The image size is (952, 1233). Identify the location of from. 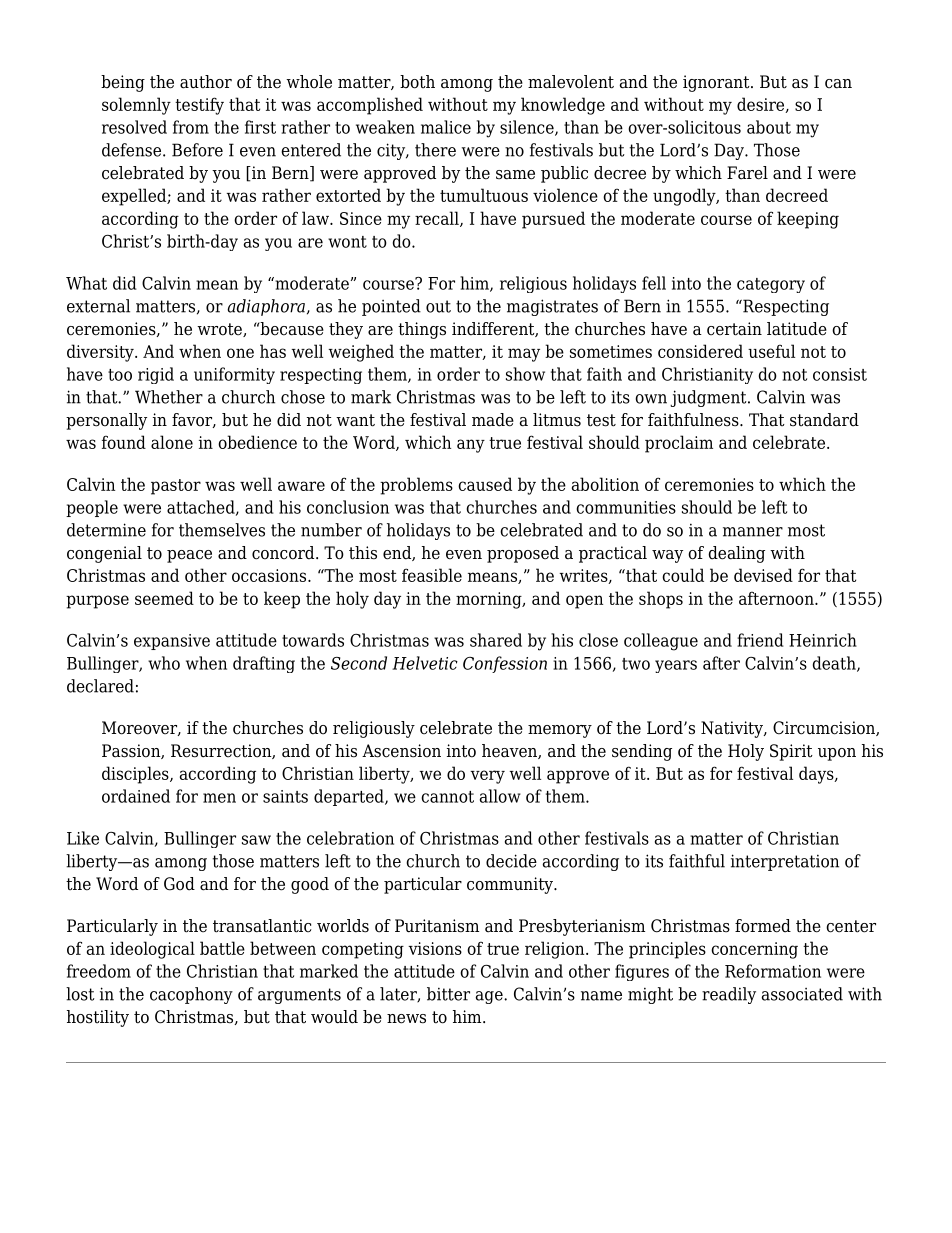
(191, 127).
